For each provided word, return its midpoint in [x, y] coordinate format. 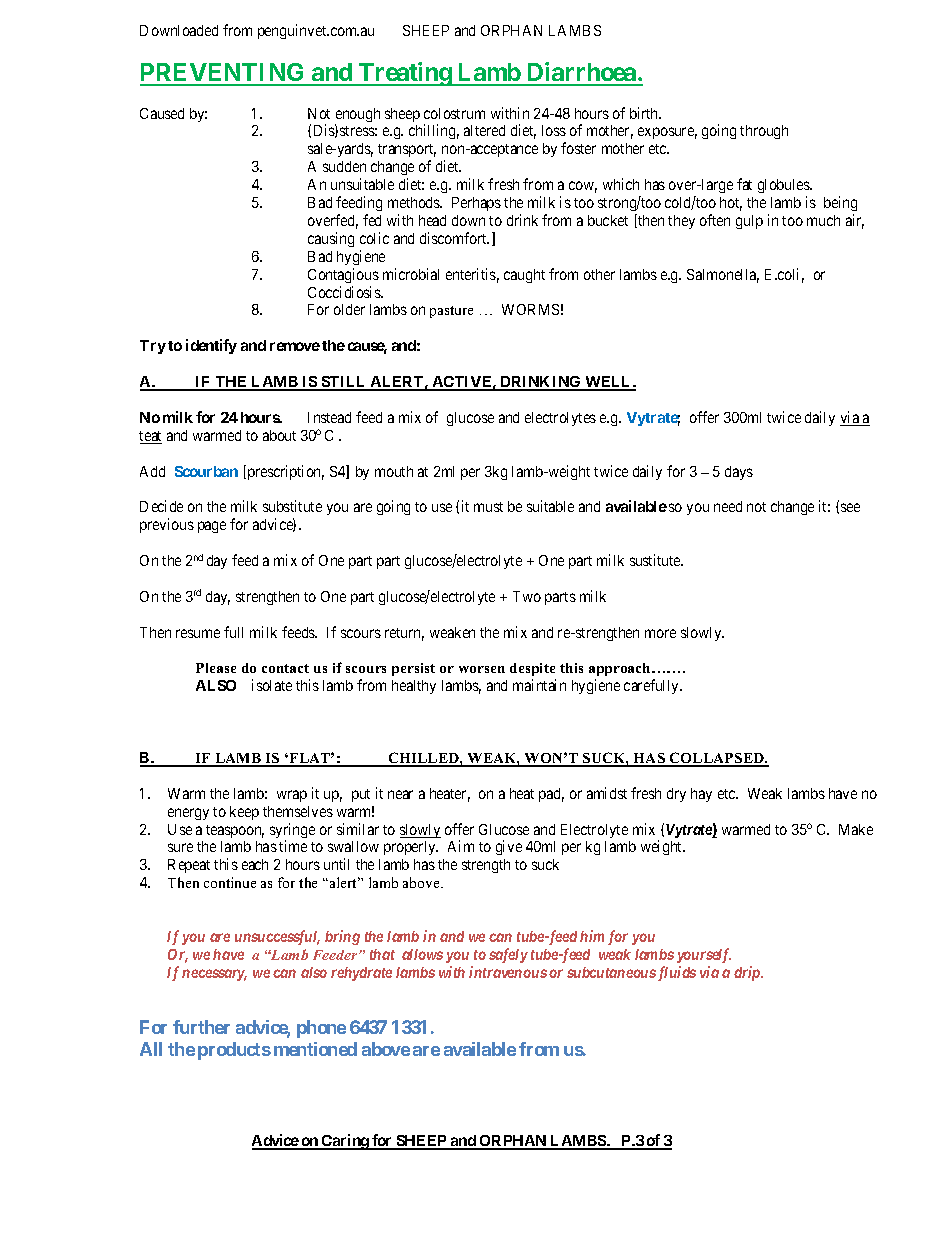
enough [357, 116]
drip [748, 973]
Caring [345, 1142]
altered [484, 130]
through [764, 132]
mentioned [315, 1049]
